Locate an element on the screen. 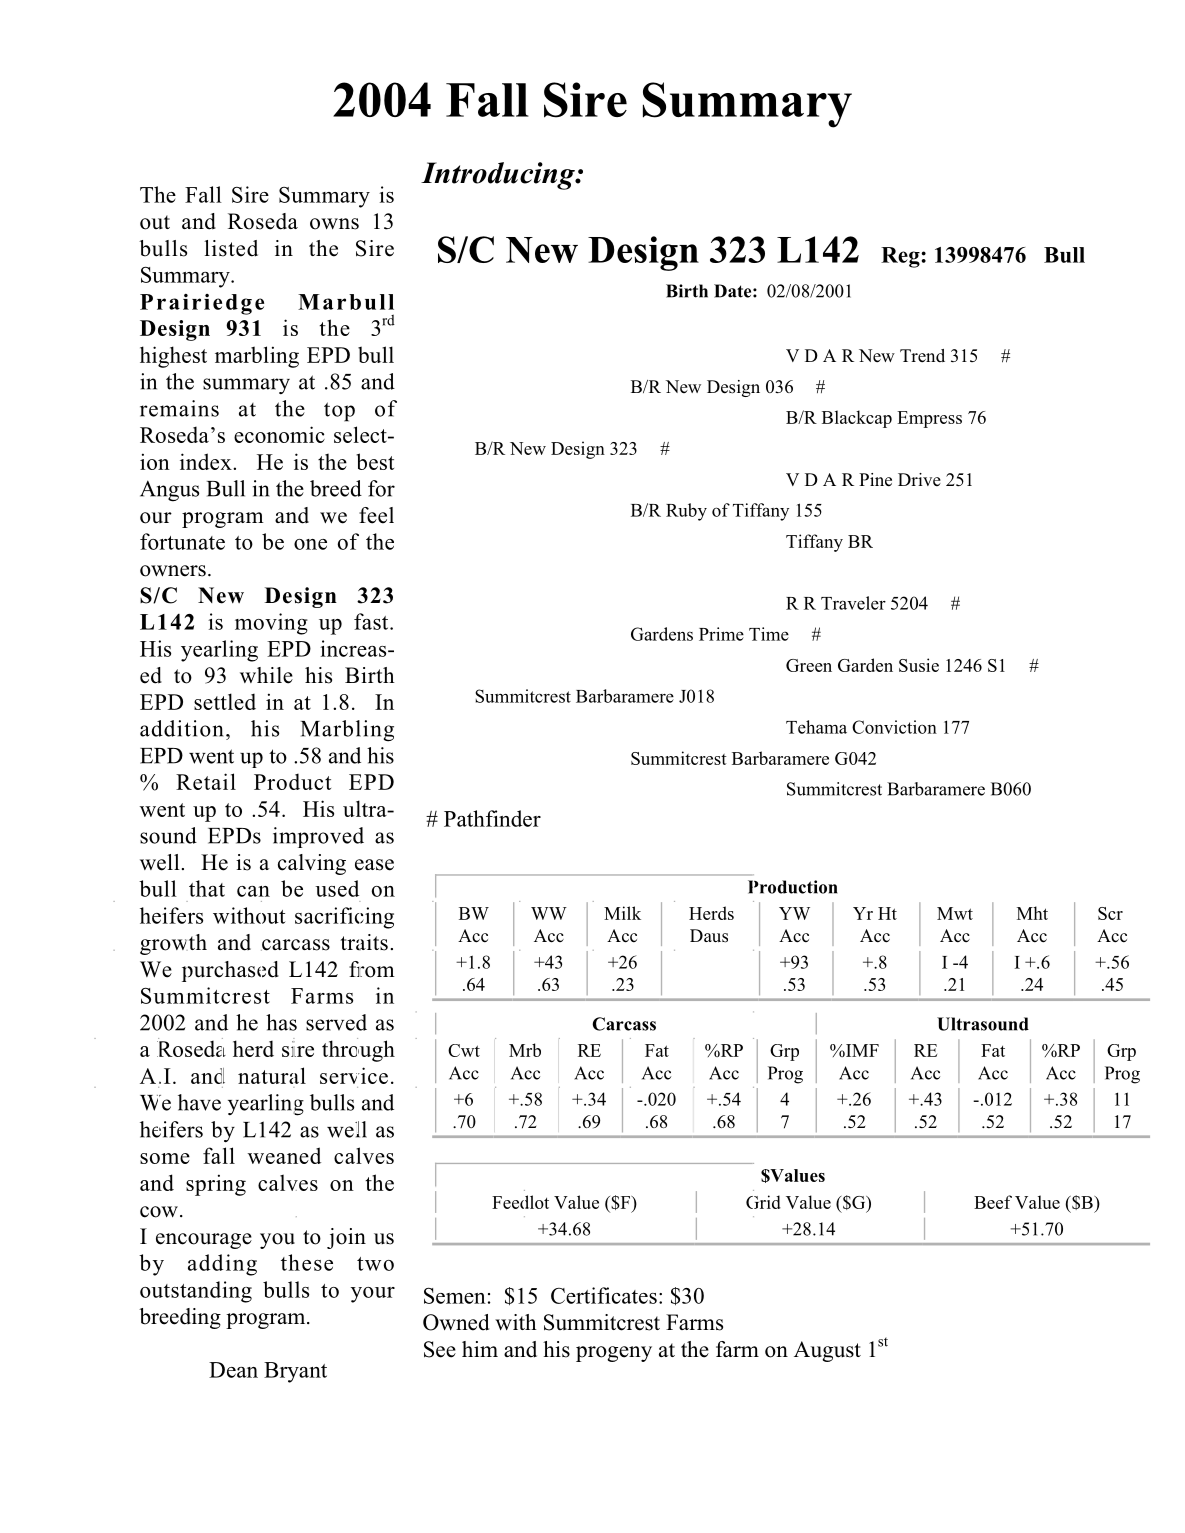  Milk is located at coordinates (622, 913).
